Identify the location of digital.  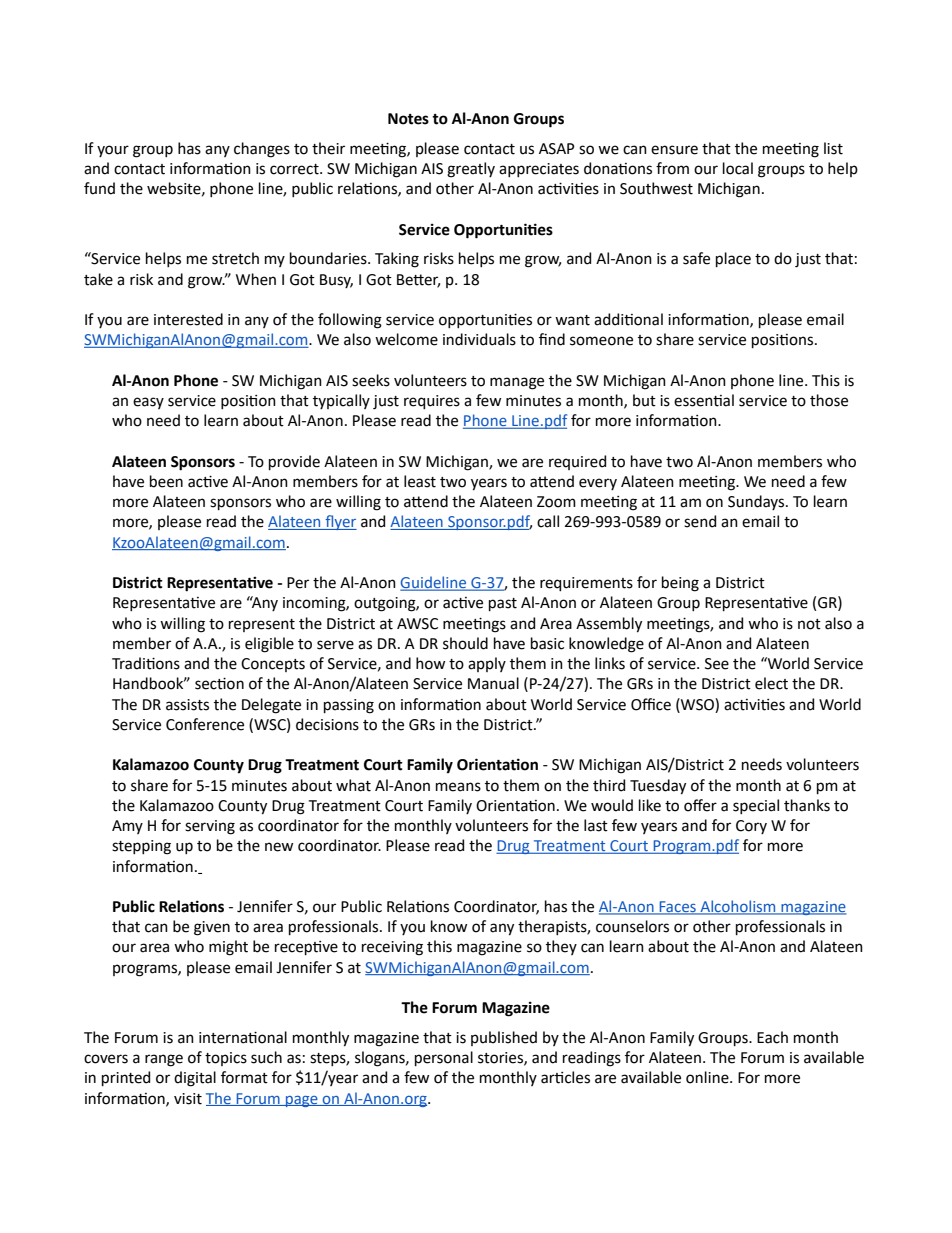
(195, 1079).
